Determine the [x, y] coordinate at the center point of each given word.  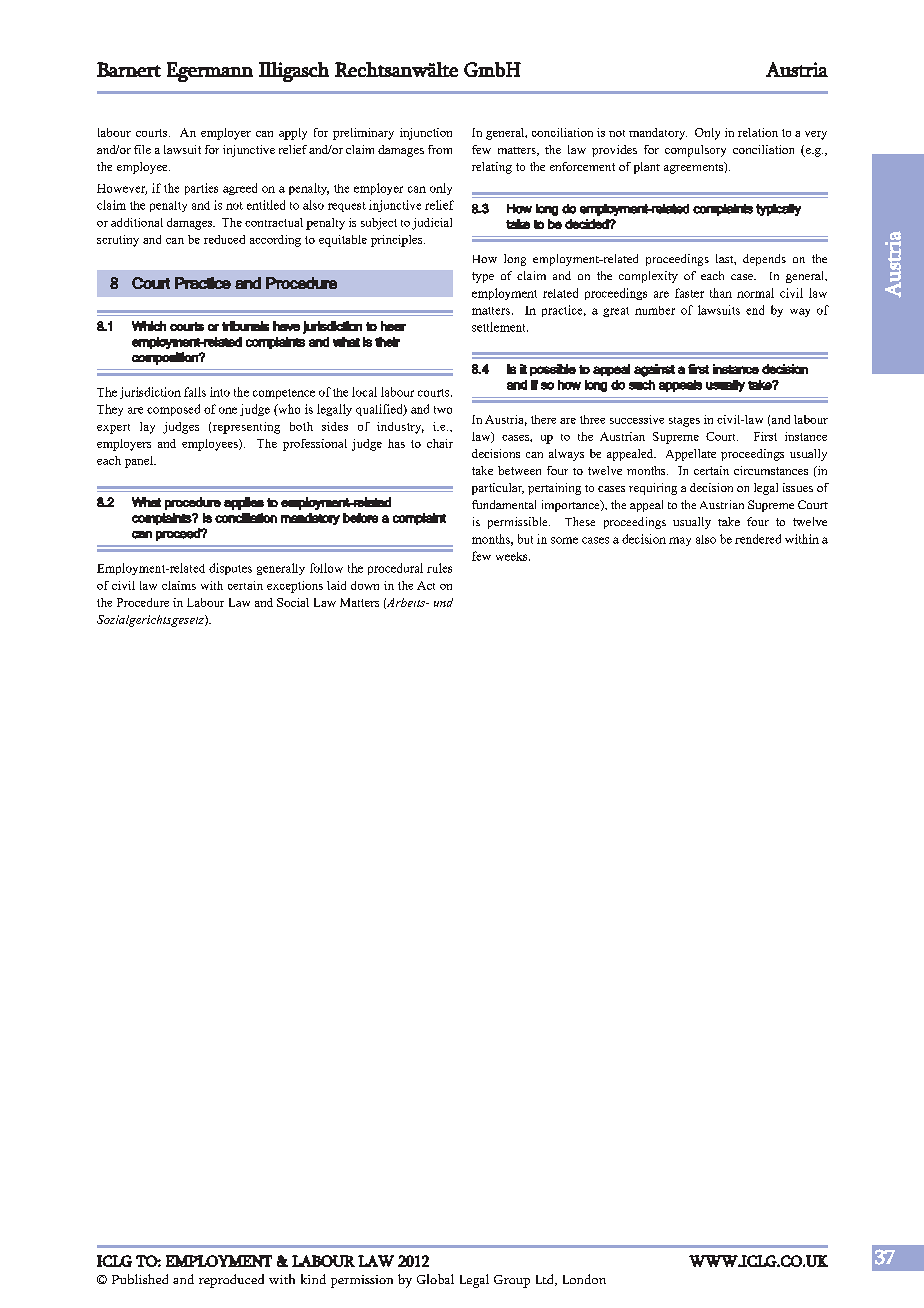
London [584, 1279]
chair [440, 443]
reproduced [231, 1281]
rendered [758, 539]
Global [435, 1279]
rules [439, 568]
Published [140, 1279]
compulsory [695, 151]
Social [293, 602]
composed [173, 410]
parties [201, 189]
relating [492, 168]
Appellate [691, 455]
